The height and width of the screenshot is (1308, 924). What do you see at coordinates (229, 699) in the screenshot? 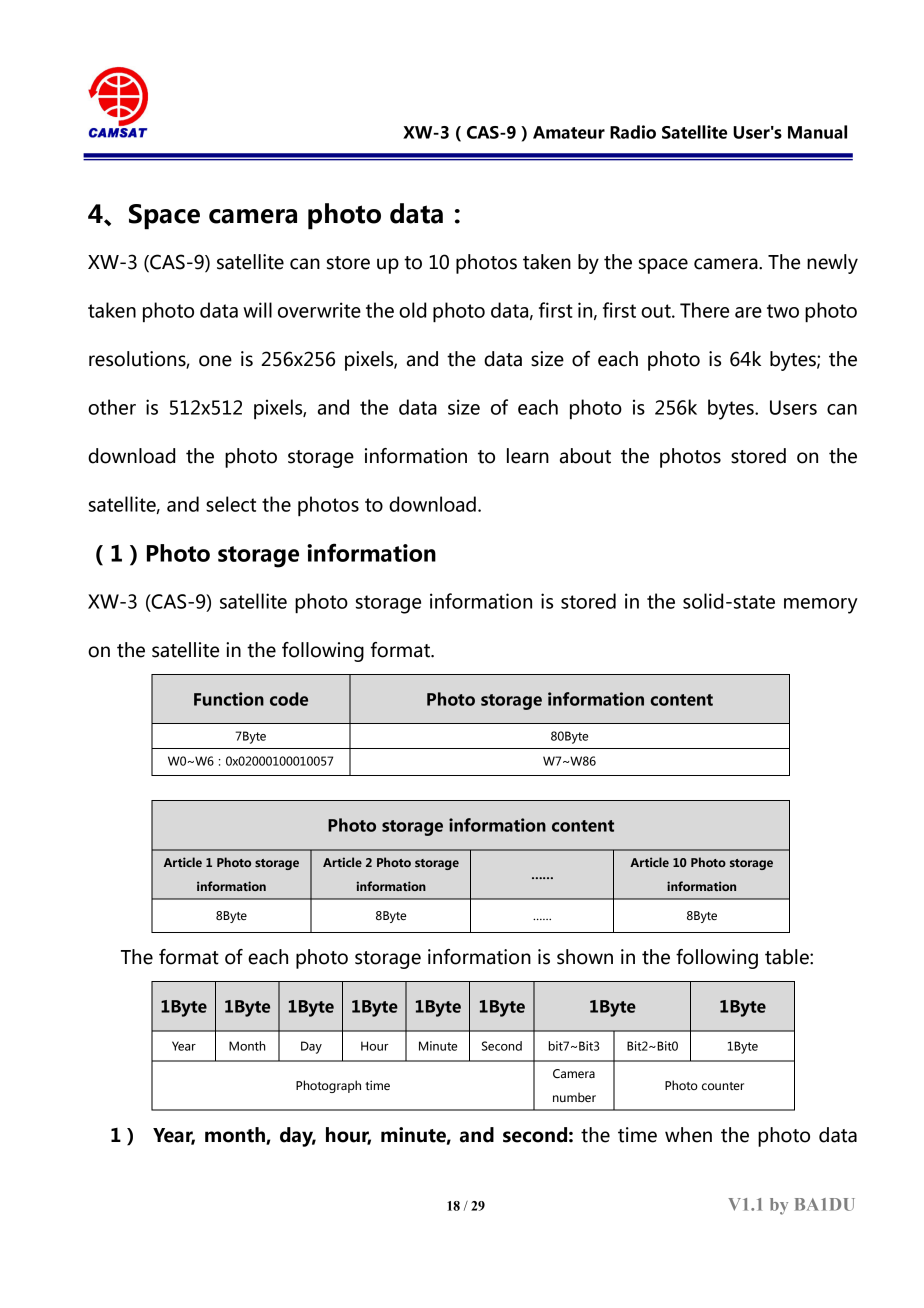
I see `Function` at bounding box center [229, 699].
